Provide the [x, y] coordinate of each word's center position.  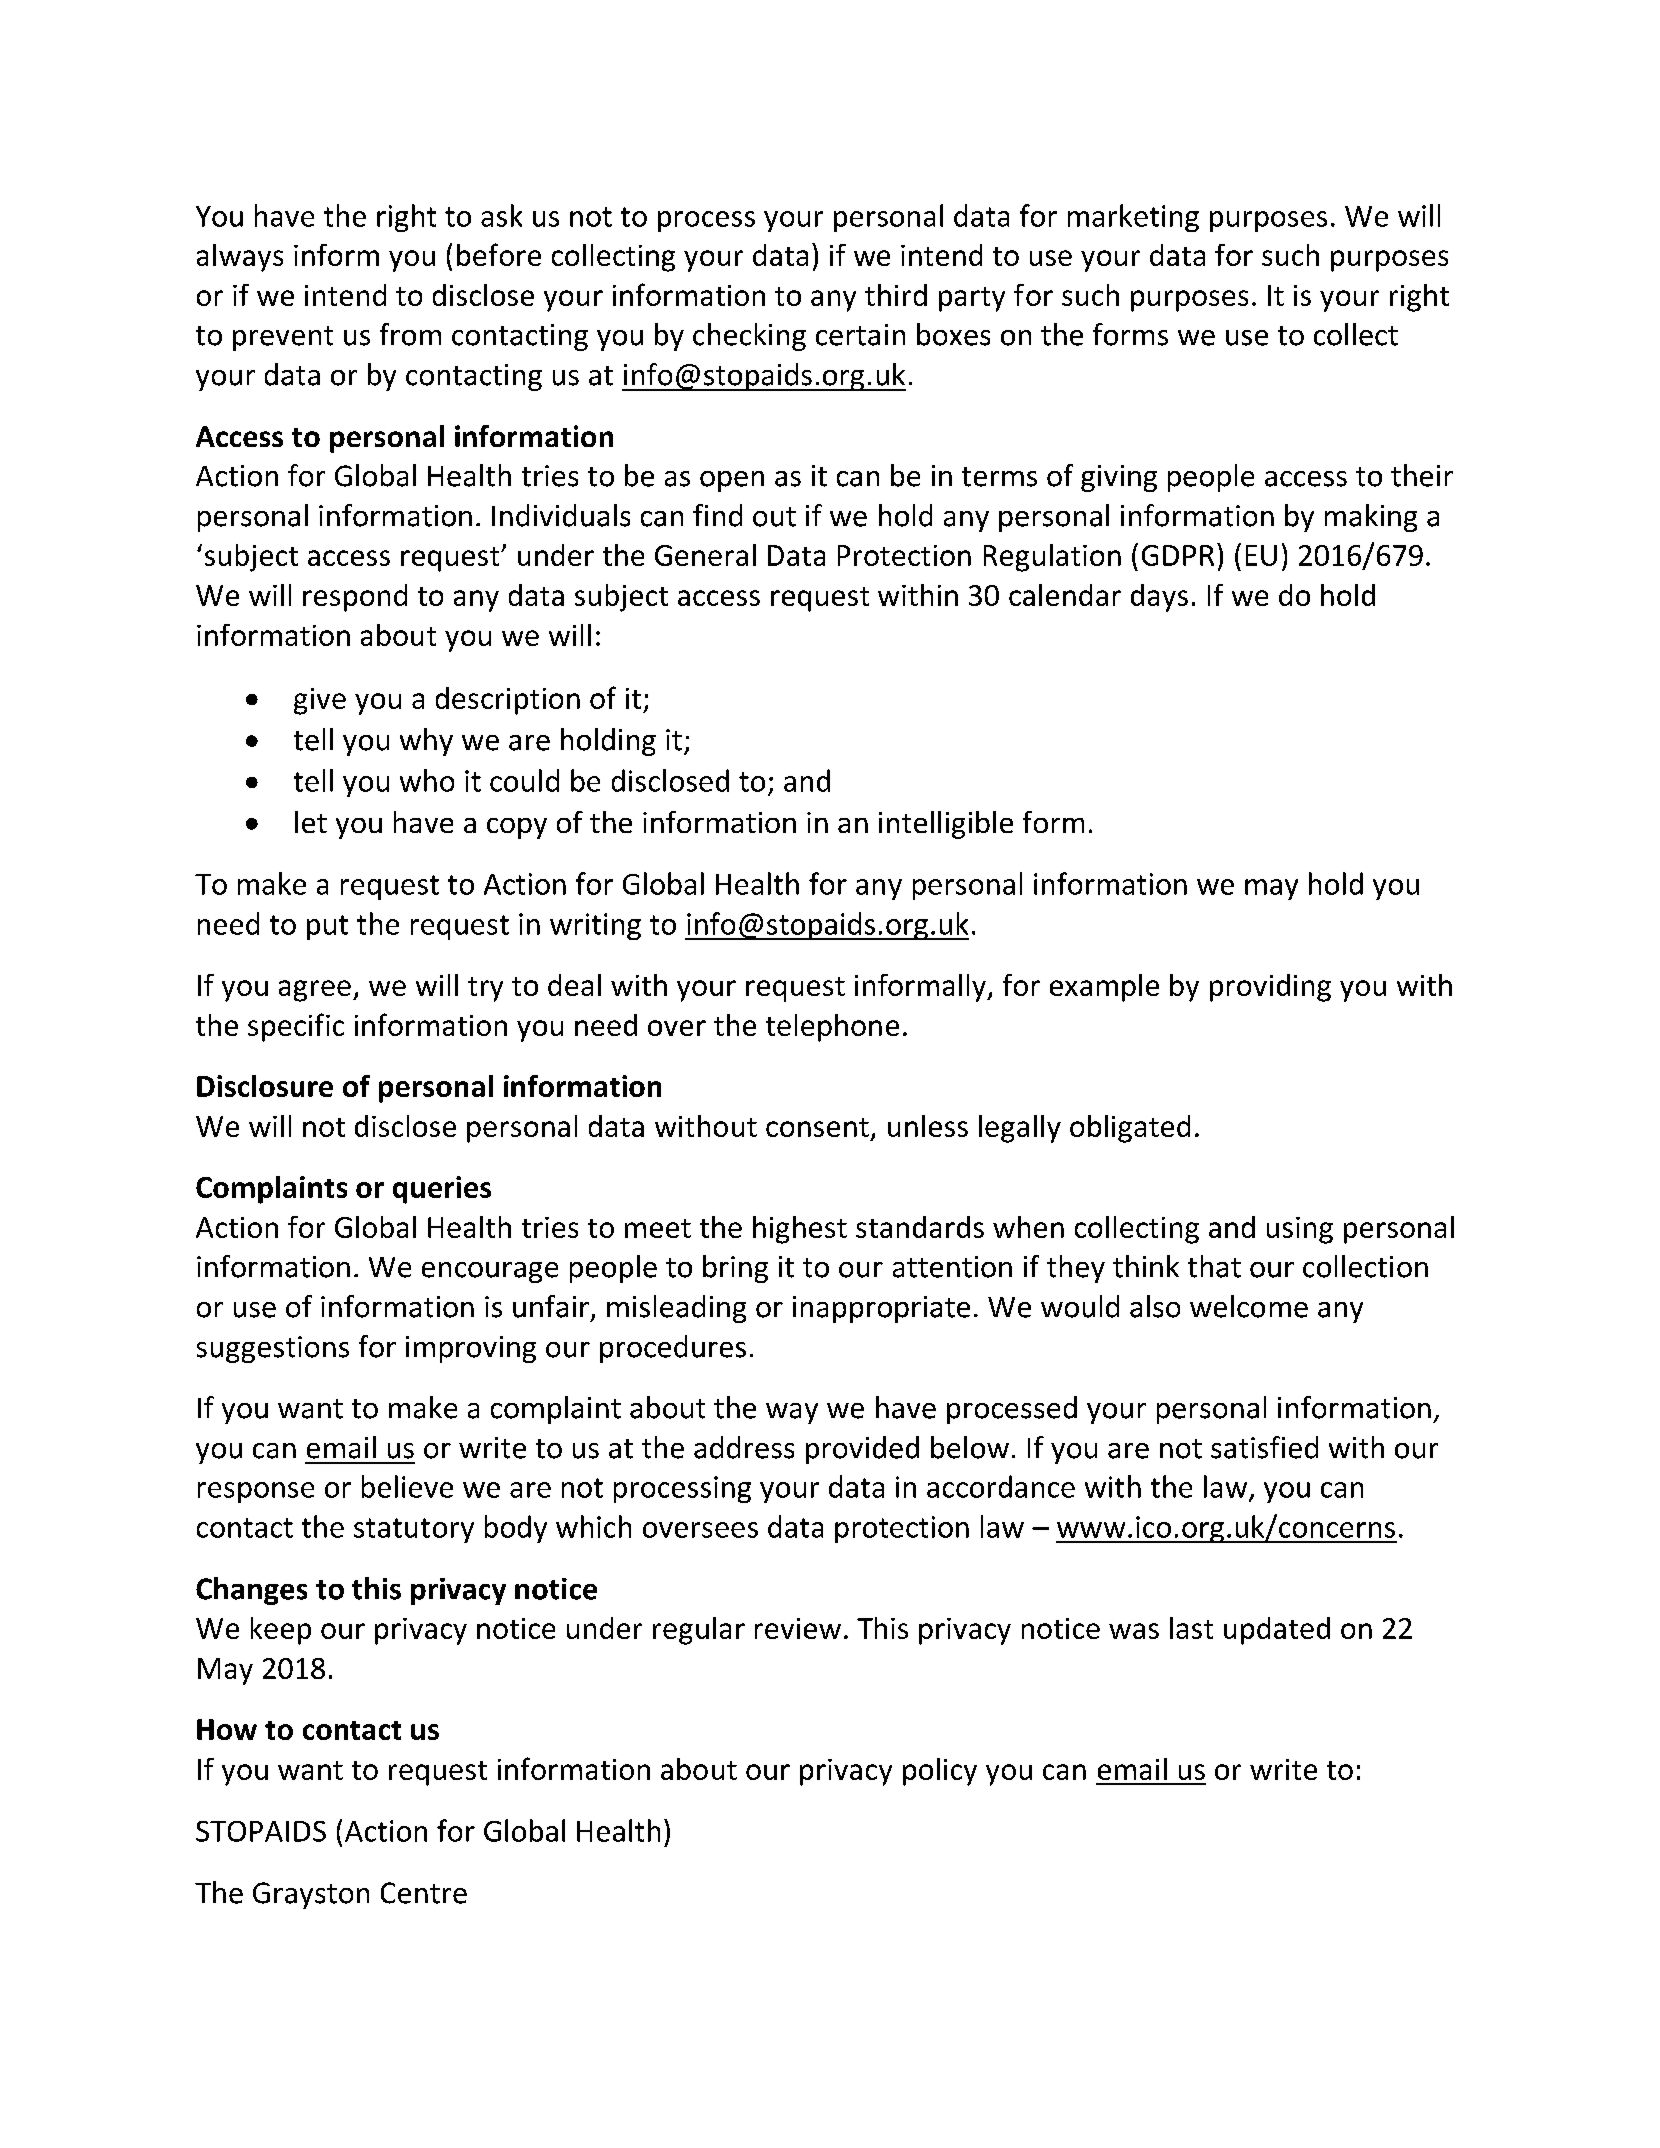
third [896, 295]
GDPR [1178, 555]
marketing [1133, 218]
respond [355, 598]
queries [442, 1190]
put [327, 927]
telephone [832, 1028]
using [1300, 1230]
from [410, 334]
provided [862, 1450]
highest [800, 1230]
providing [1270, 988]
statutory [414, 1530]
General [705, 555]
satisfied [1264, 1447]
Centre [424, 1893]
